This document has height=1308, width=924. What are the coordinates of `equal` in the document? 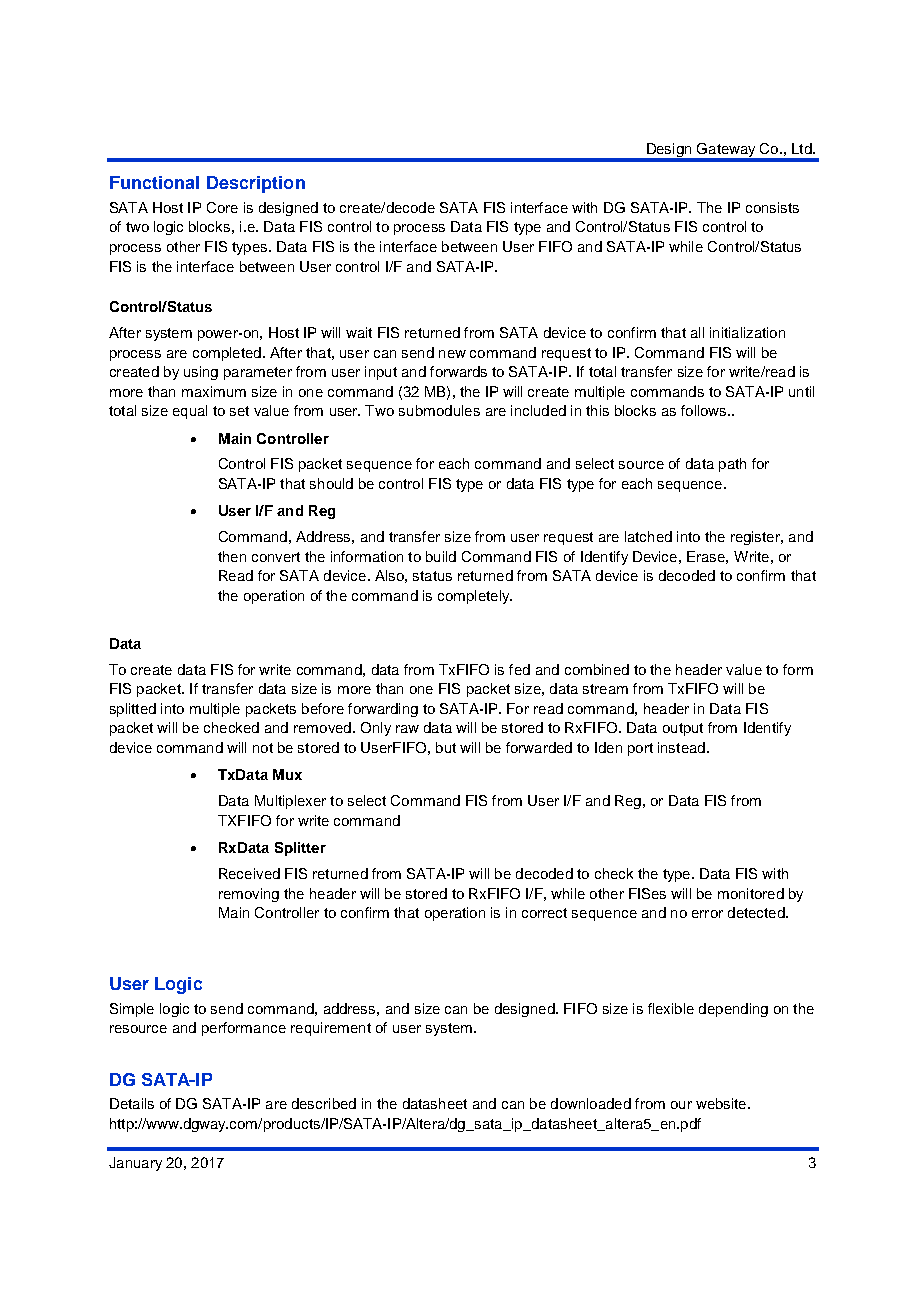 It's located at (190, 412).
